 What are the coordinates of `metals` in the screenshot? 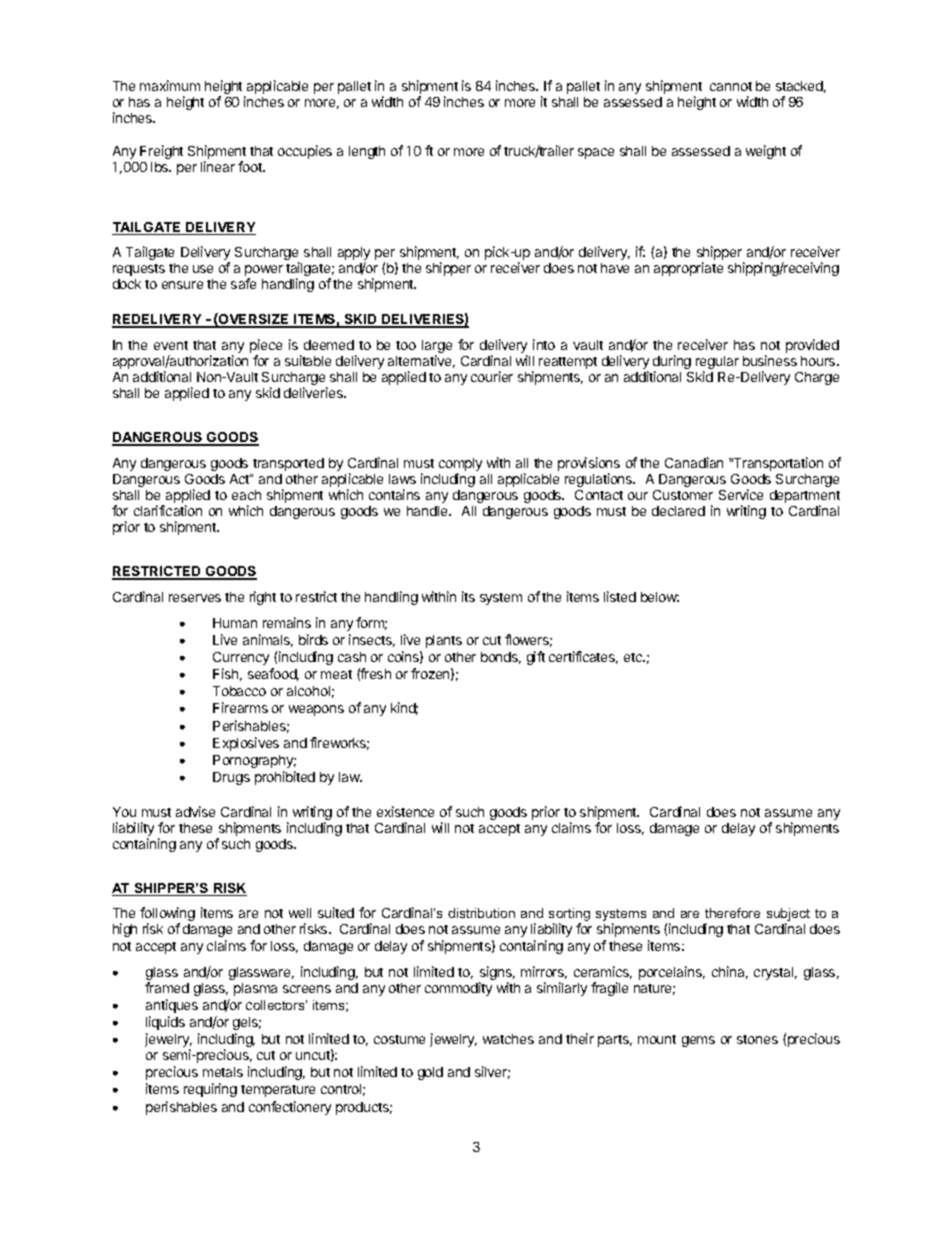 It's located at (223, 1072).
